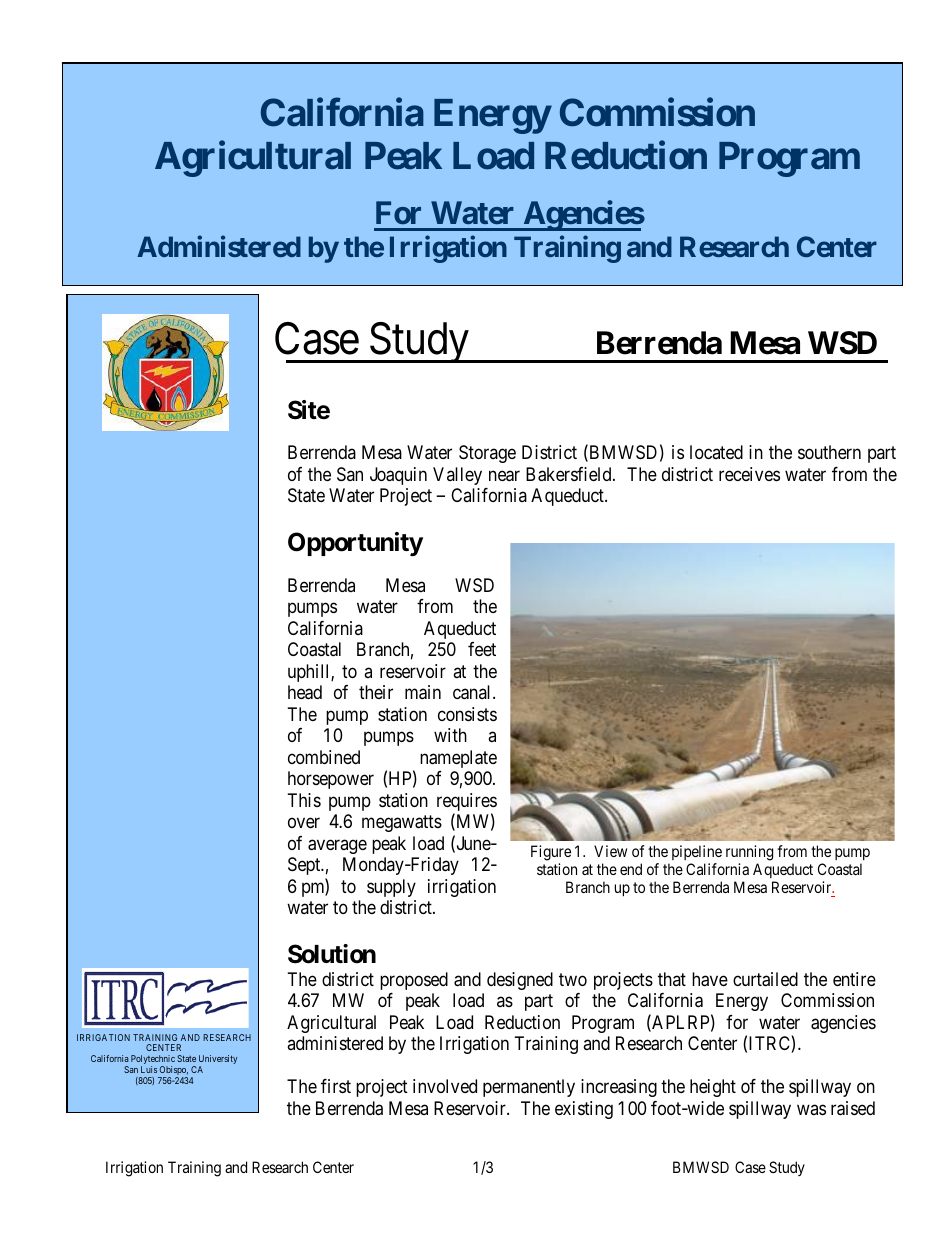 The height and width of the screenshot is (1233, 952). Describe the element at coordinates (218, 1061) in the screenshot. I see `University` at that location.
